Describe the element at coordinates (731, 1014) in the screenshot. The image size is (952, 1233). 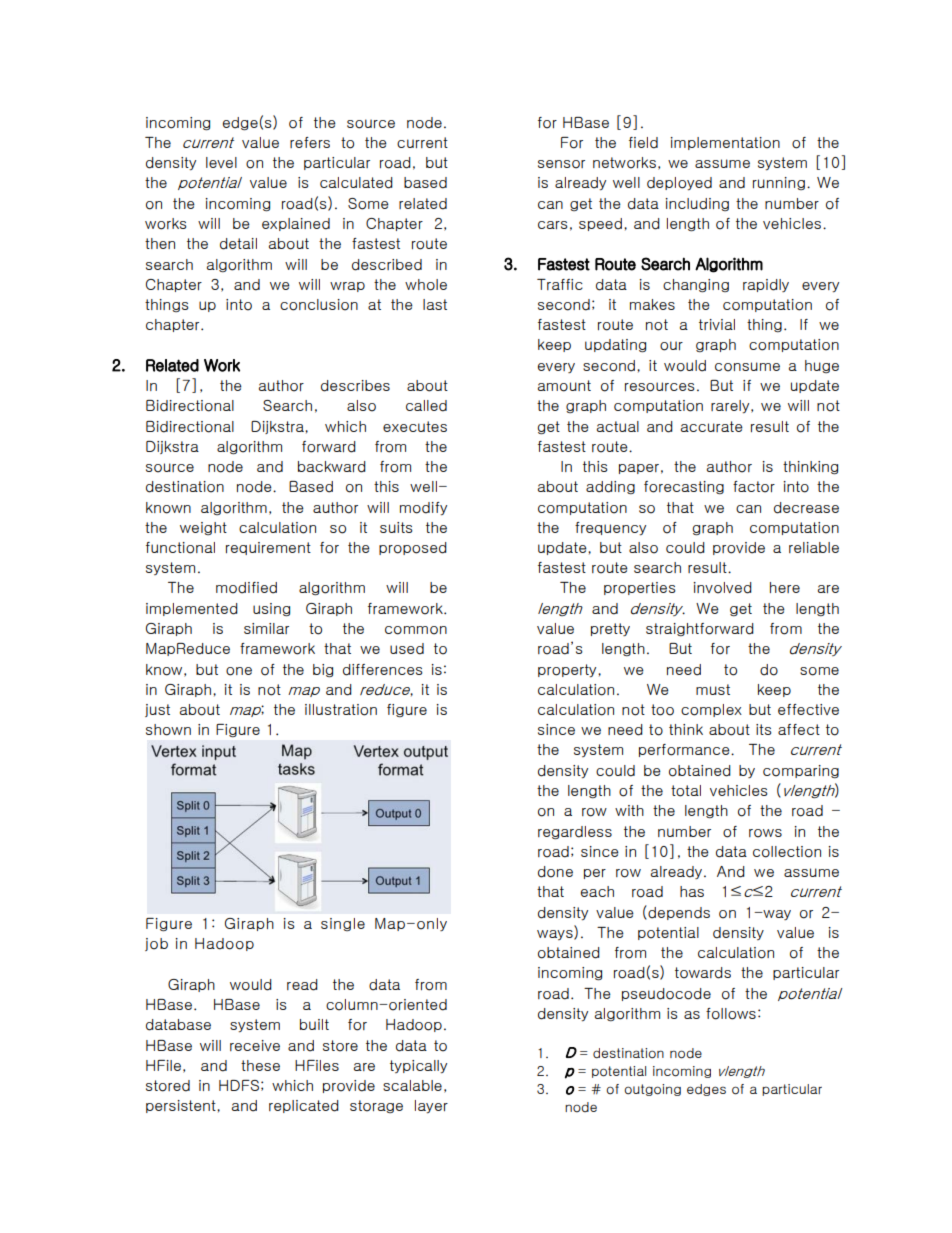
I see `follows` at that location.
